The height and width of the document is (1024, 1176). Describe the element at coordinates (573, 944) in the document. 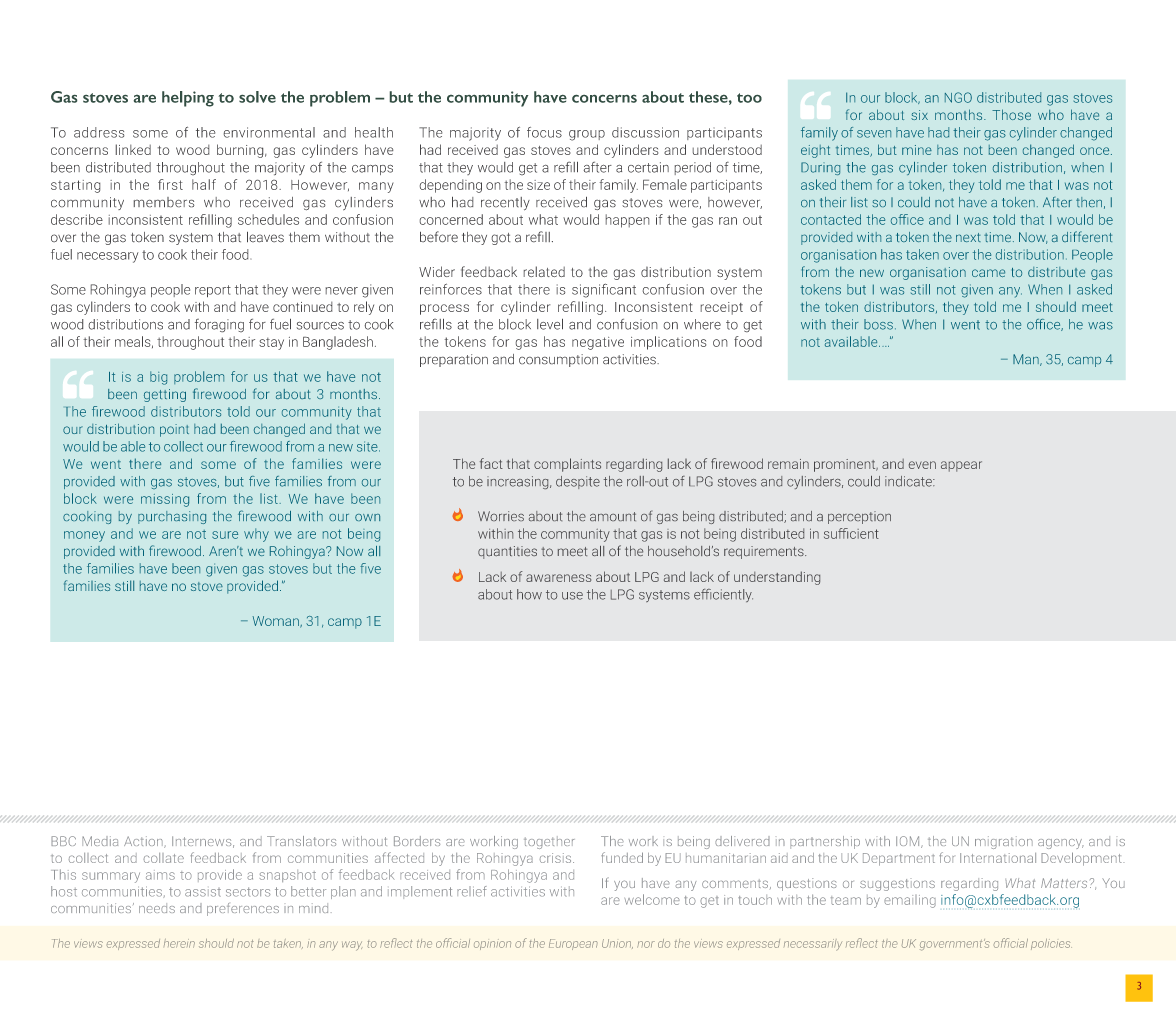

I see `European` at that location.
